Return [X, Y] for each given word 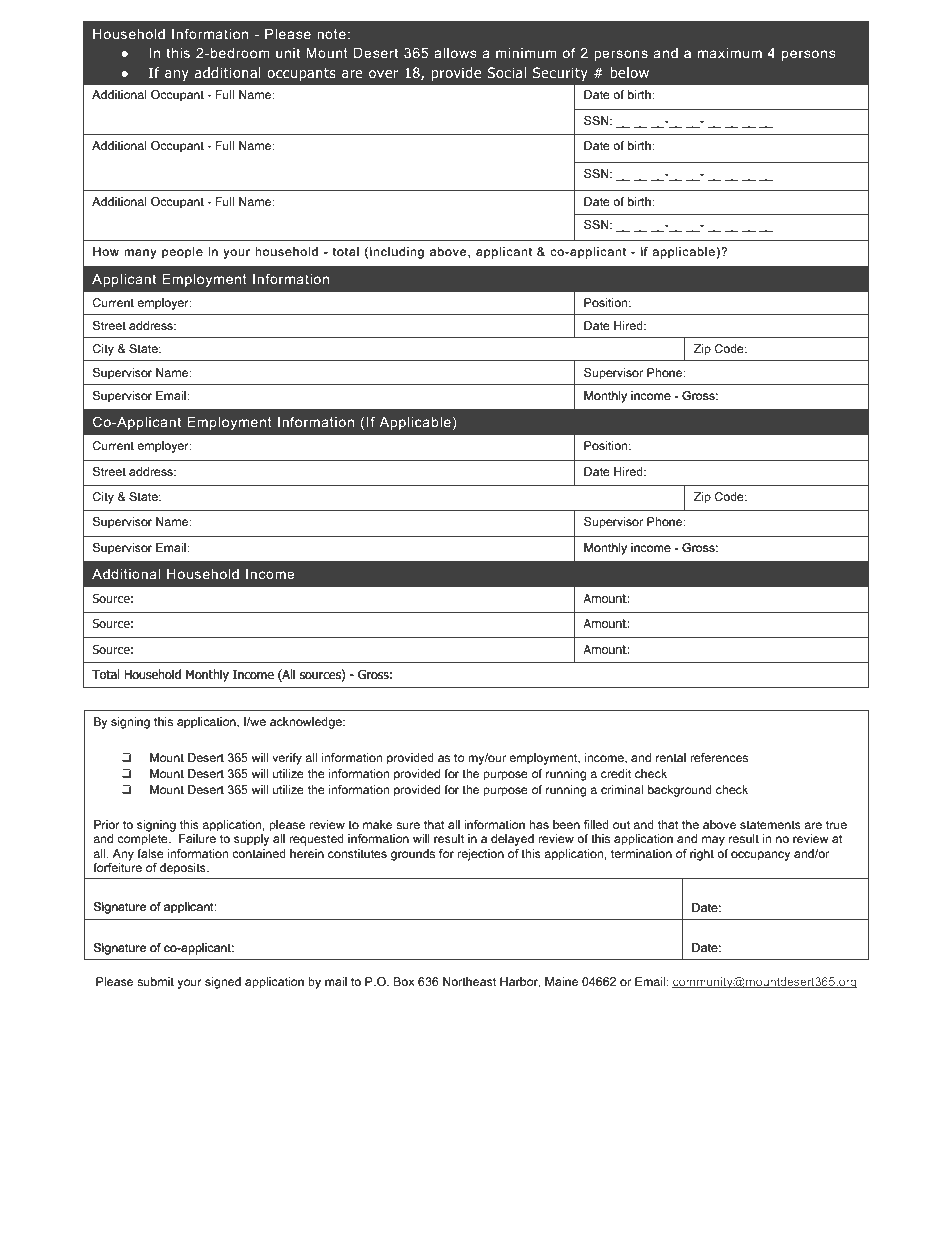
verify [287, 759]
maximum [730, 53]
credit [616, 773]
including [397, 253]
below [629, 72]
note [331, 34]
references [719, 757]
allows [455, 53]
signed [223, 983]
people [182, 253]
